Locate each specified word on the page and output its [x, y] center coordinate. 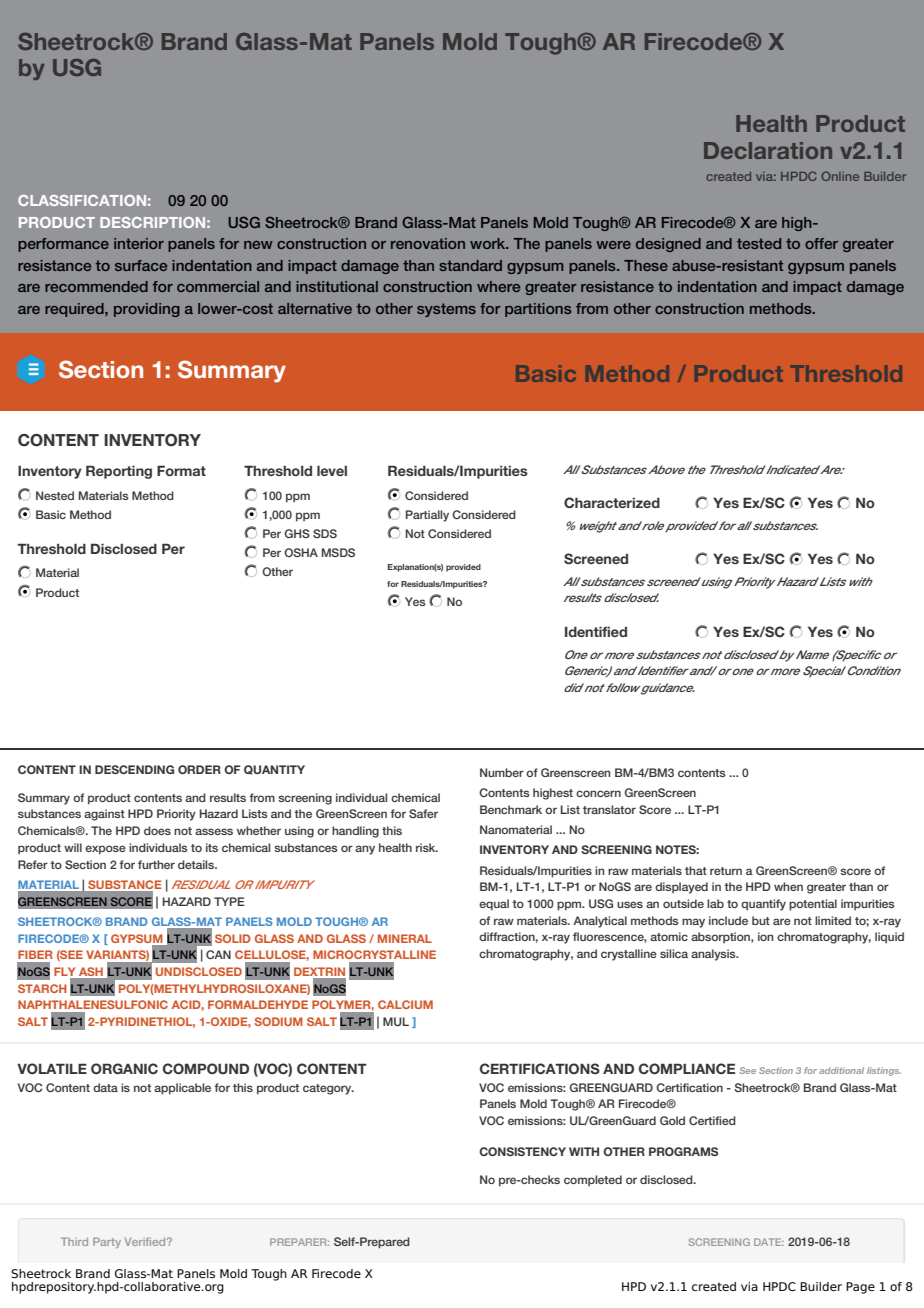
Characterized [612, 502]
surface [141, 265]
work [489, 243]
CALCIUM [405, 1004]
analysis [714, 955]
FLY [64, 971]
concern [598, 793]
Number [502, 772]
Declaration [768, 150]
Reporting [119, 472]
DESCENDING [134, 769]
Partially [427, 516]
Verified [146, 1242]
